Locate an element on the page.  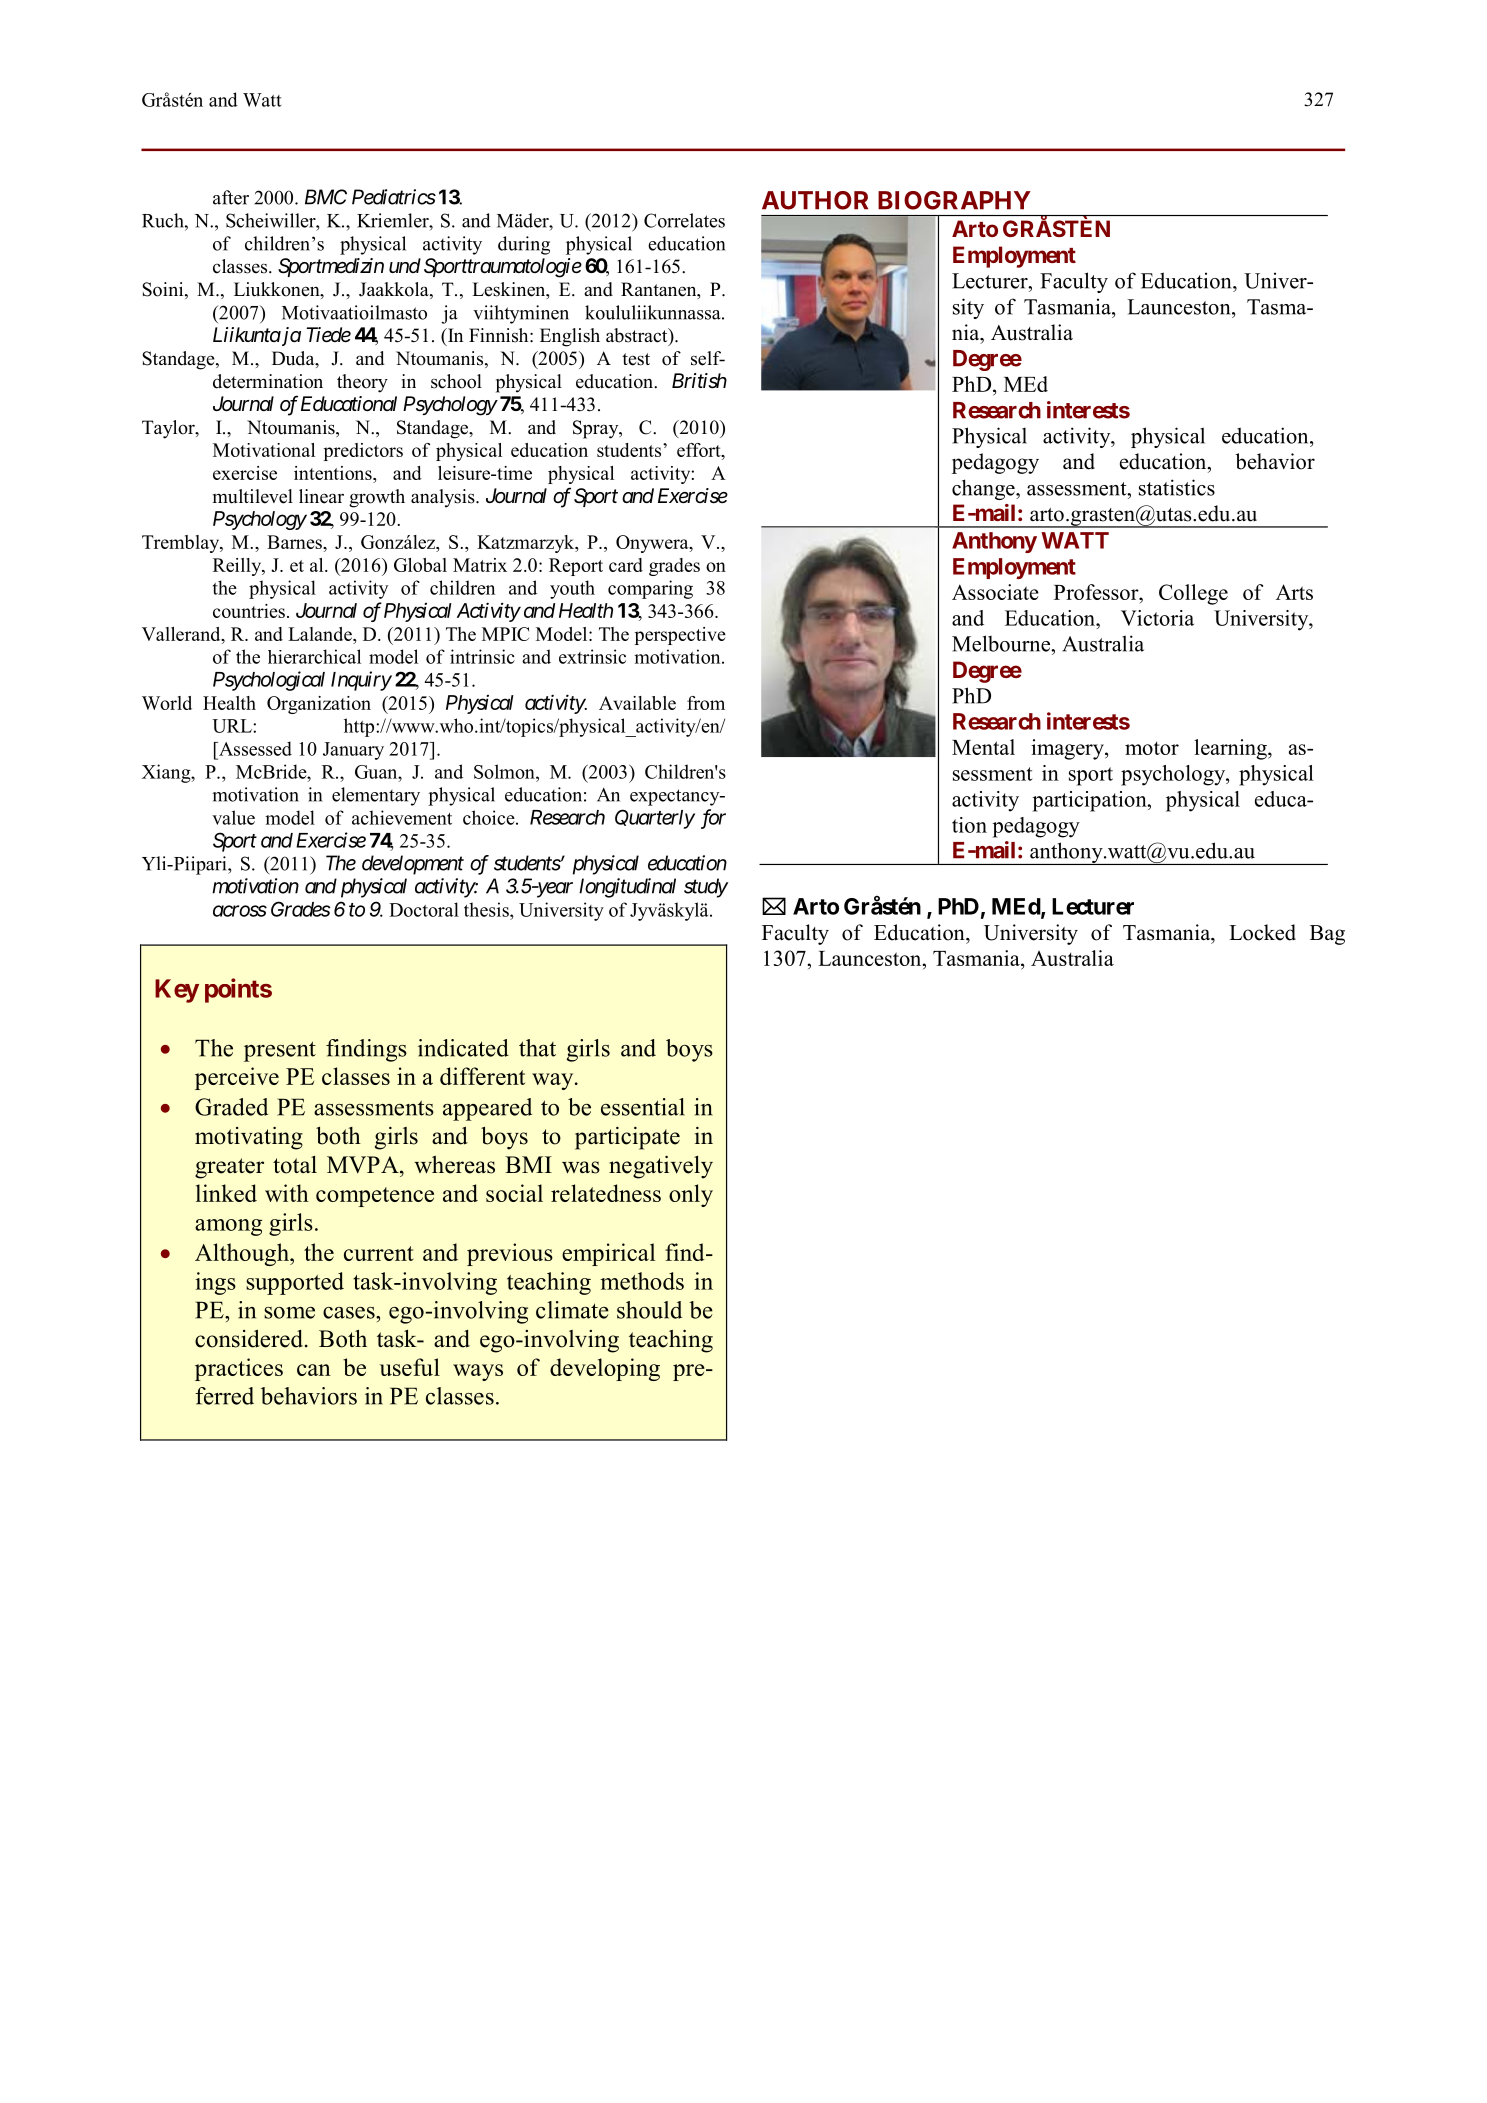
BMC is located at coordinates (326, 197).
